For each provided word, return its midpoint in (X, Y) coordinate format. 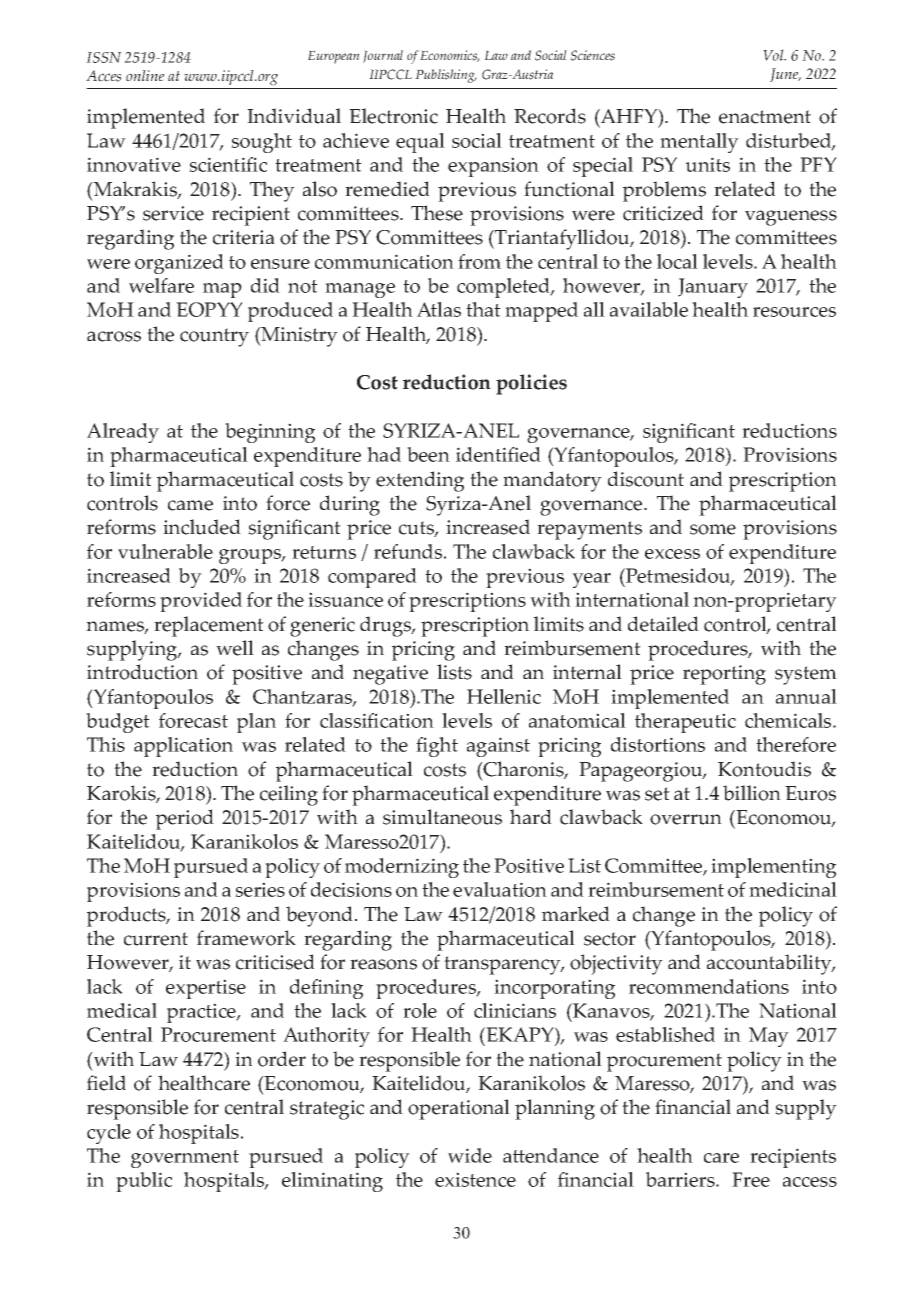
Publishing (446, 76)
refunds (409, 551)
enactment (765, 117)
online (145, 75)
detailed (663, 624)
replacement (209, 626)
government (185, 1159)
